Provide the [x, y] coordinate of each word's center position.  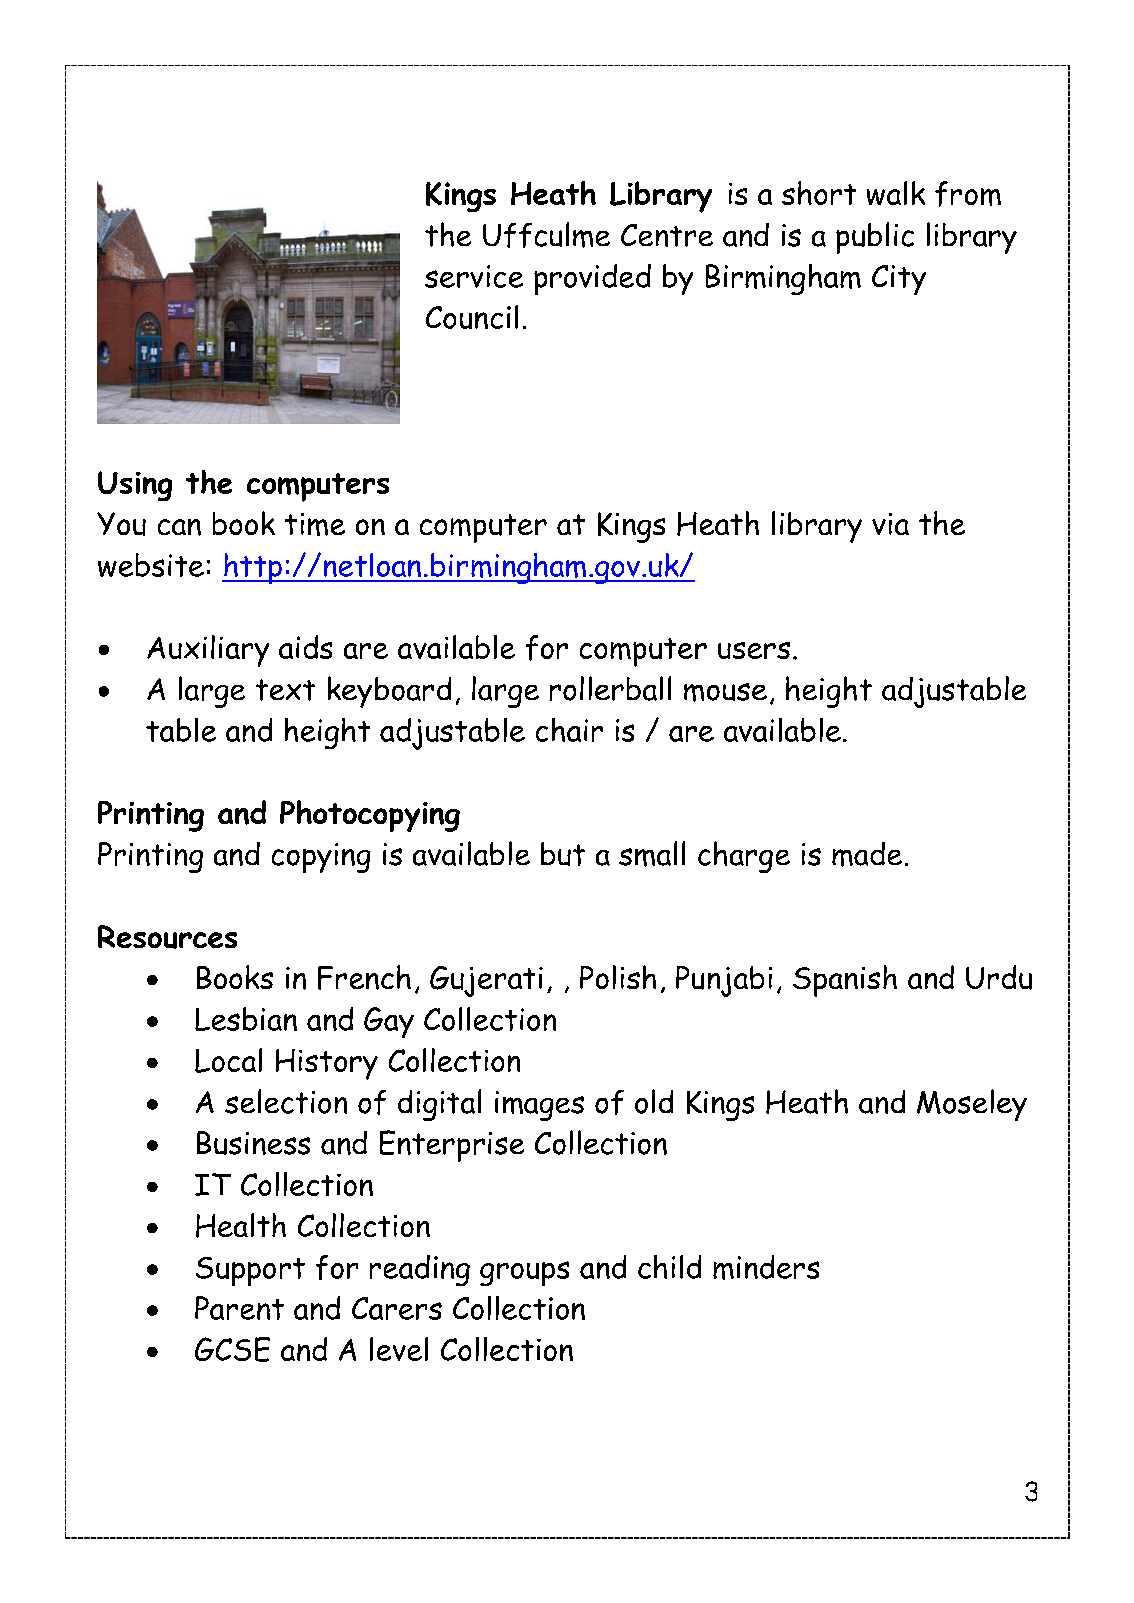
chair [569, 730]
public [875, 238]
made [867, 854]
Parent [239, 1308]
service [474, 276]
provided [592, 279]
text [285, 690]
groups [524, 1273]
